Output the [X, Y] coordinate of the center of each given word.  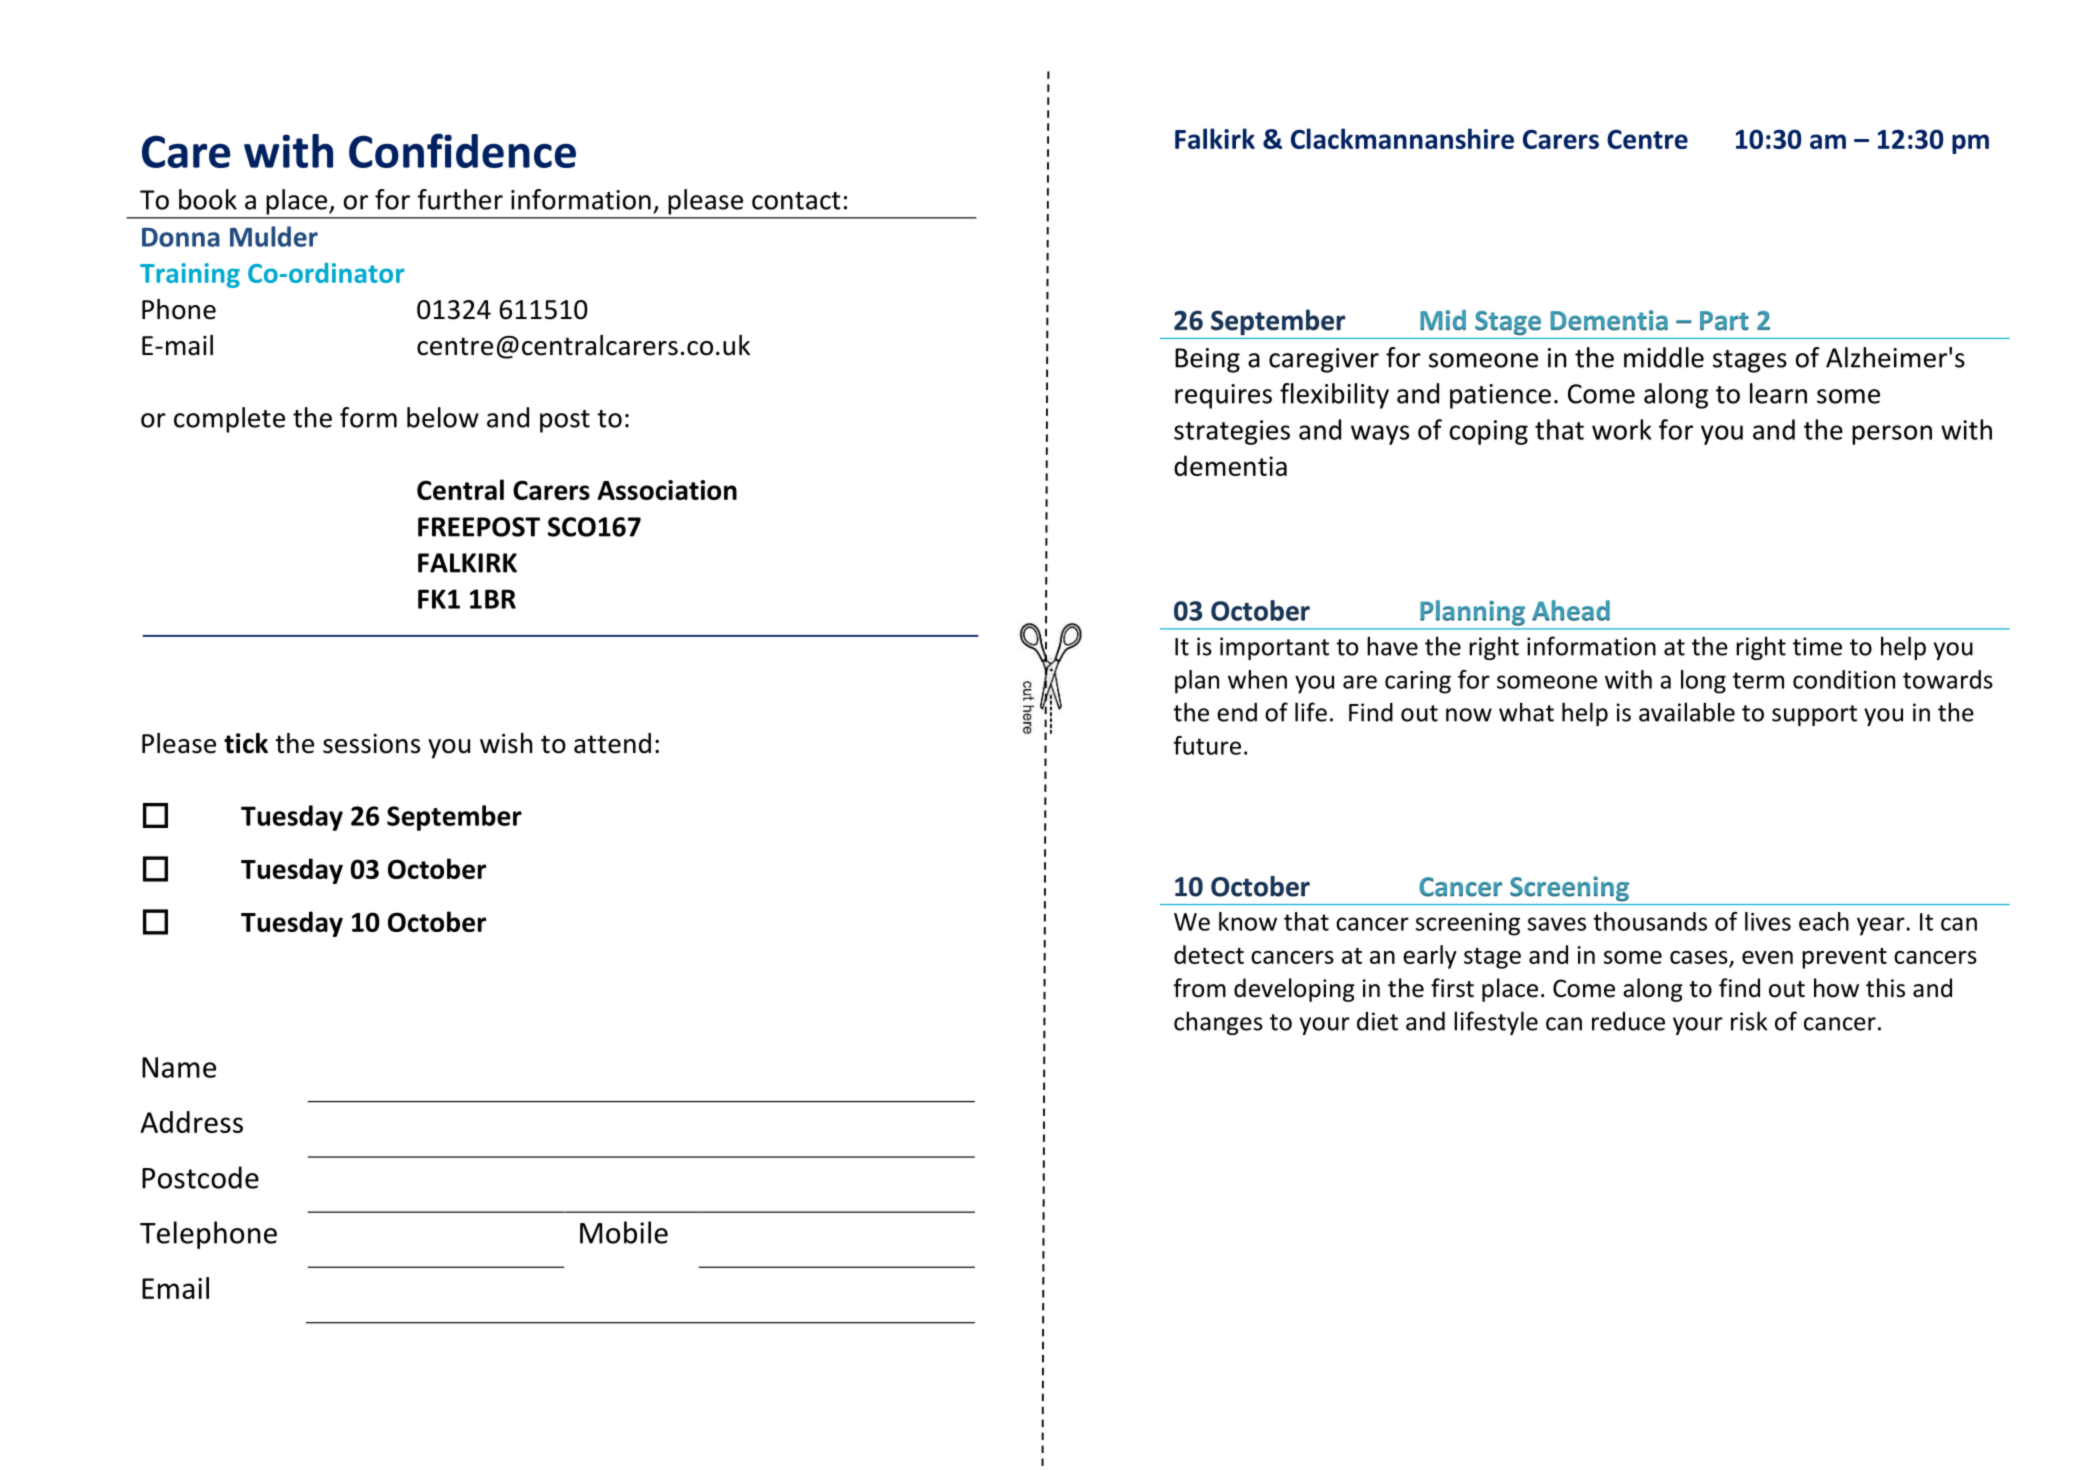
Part [1724, 321]
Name [179, 1067]
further [460, 199]
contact [796, 201]
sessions [371, 744]
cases [1699, 957]
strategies [1232, 432]
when [1257, 679]
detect [1209, 954]
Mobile [624, 1232]
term [1758, 680]
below [443, 417]
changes [1218, 1023]
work [1621, 429]
